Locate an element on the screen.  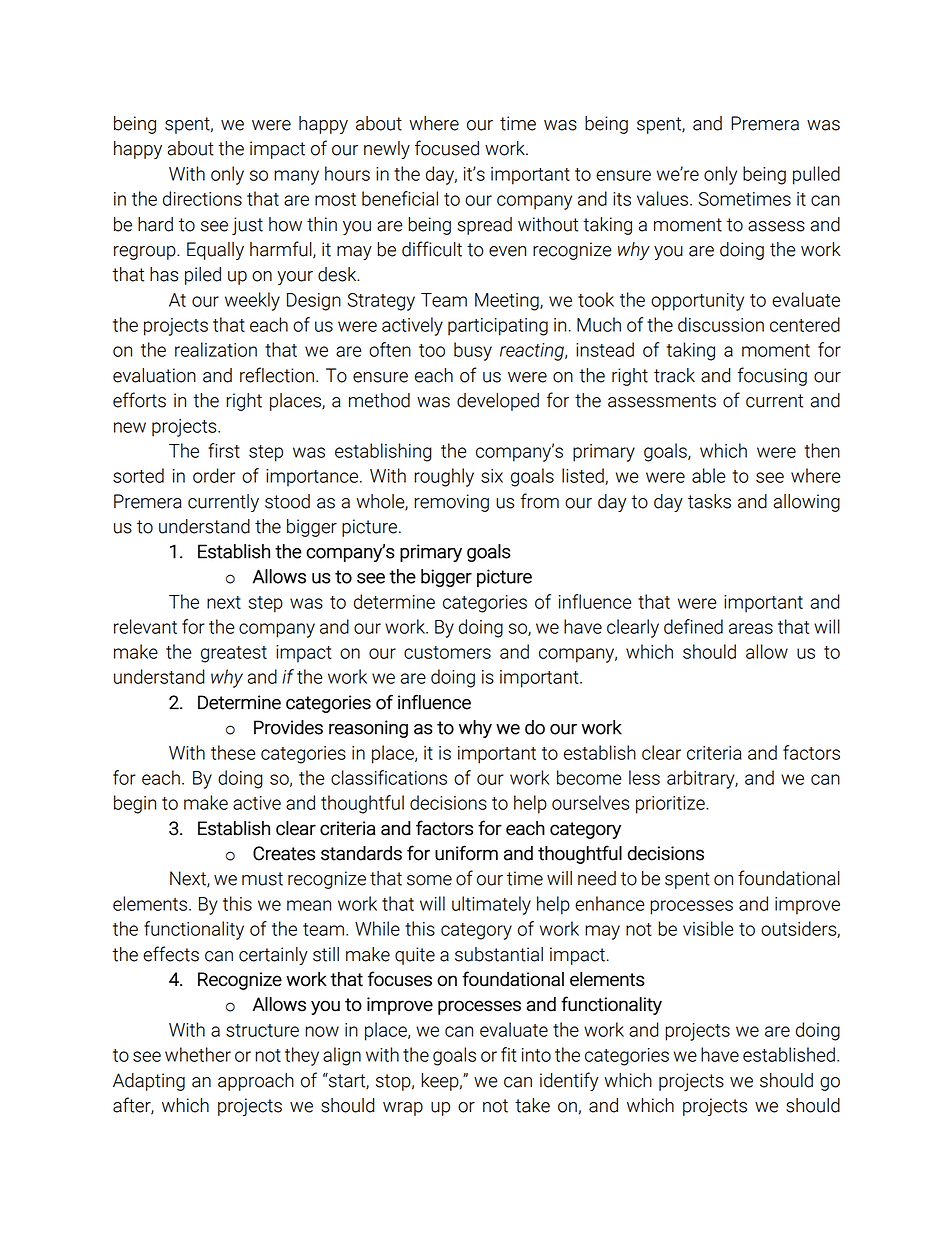
customers is located at coordinates (447, 652).
